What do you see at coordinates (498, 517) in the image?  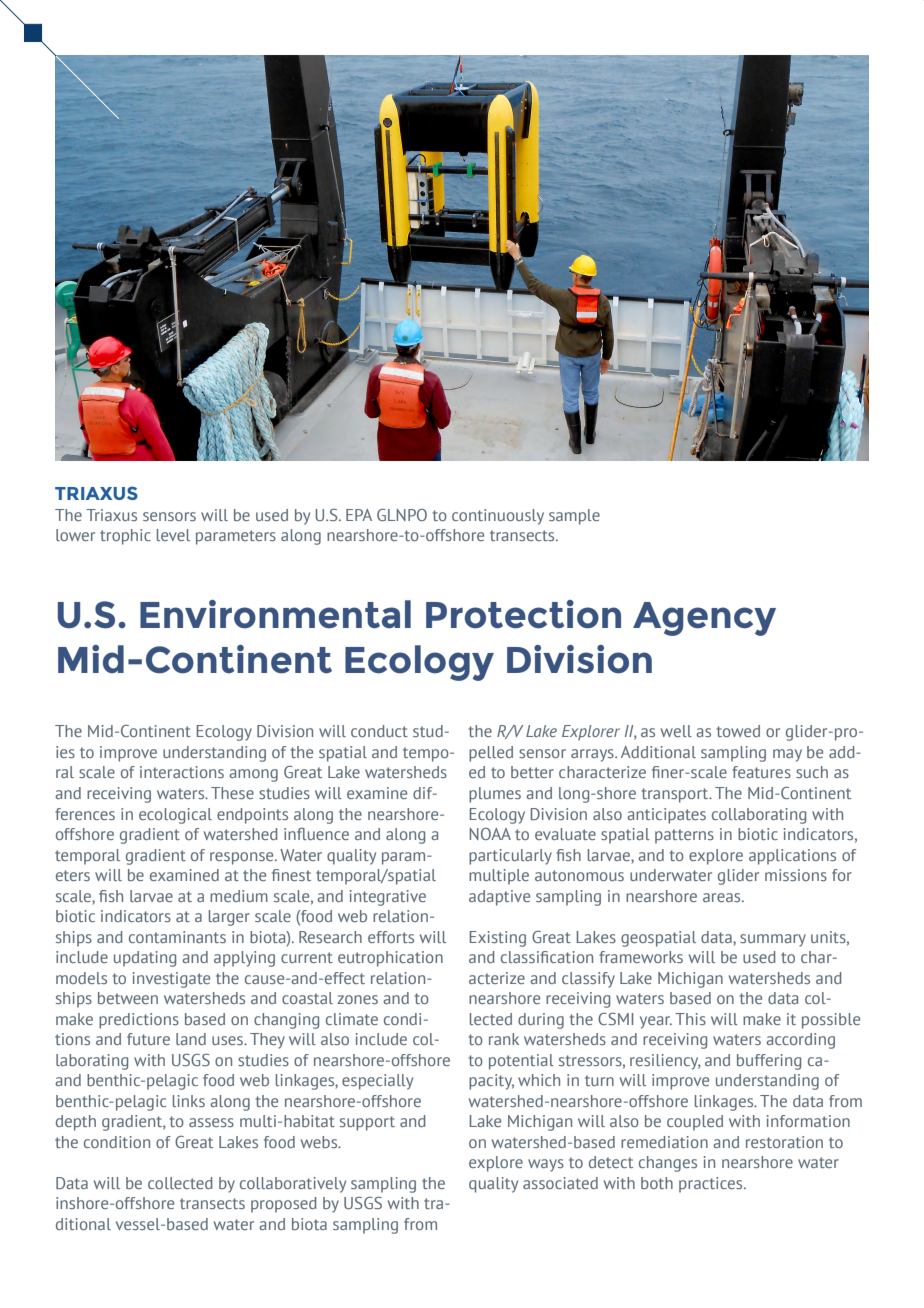 I see `continuously` at bounding box center [498, 517].
